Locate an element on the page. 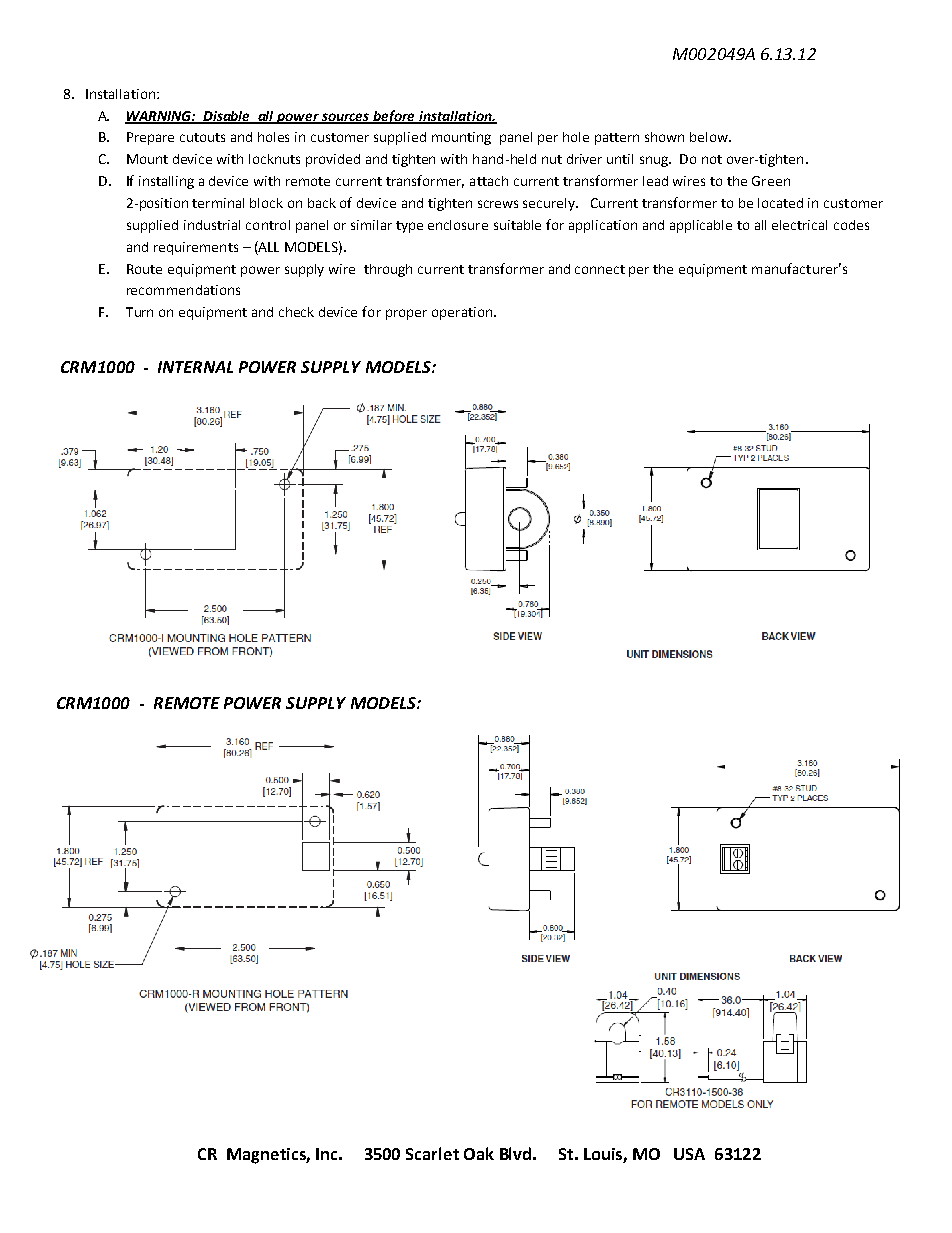 The image size is (952, 1233). cutouts is located at coordinates (202, 137).
